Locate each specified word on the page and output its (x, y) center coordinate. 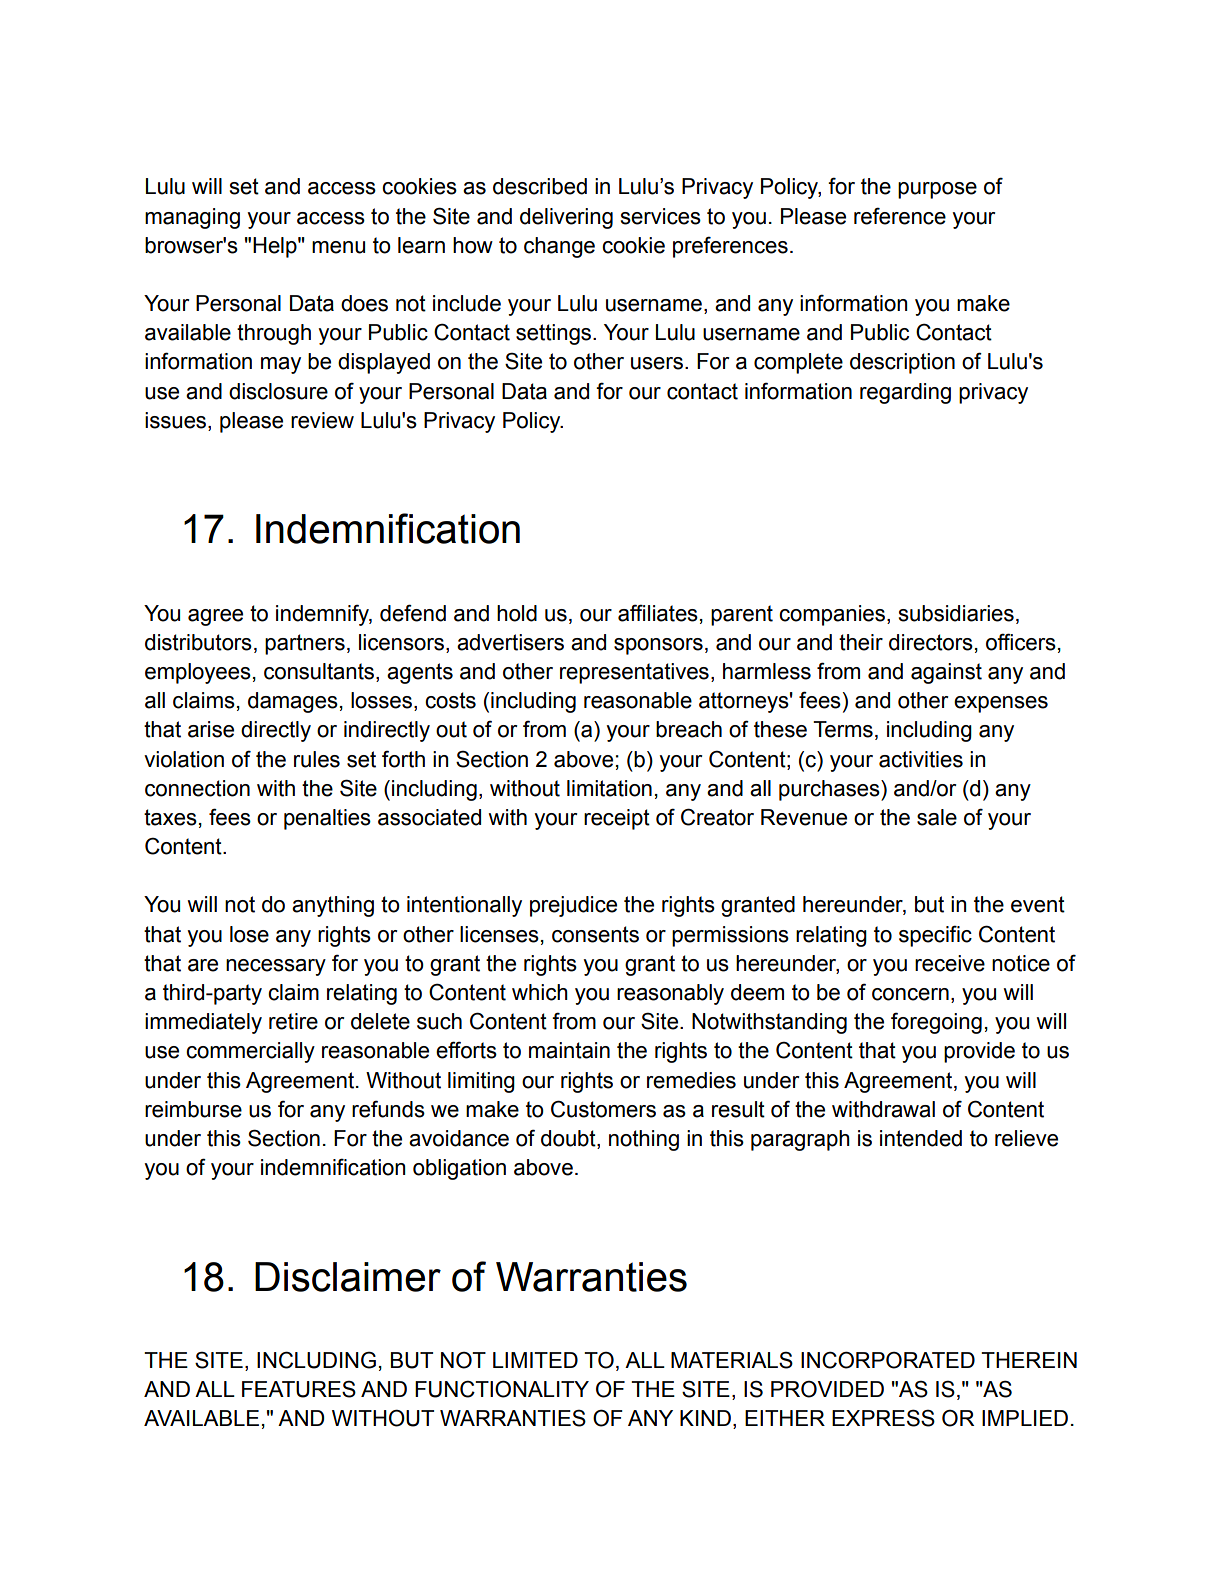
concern (910, 994)
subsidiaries (956, 613)
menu (338, 247)
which (540, 992)
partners (305, 644)
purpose (937, 190)
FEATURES (299, 1389)
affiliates (658, 613)
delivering (566, 218)
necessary (276, 967)
